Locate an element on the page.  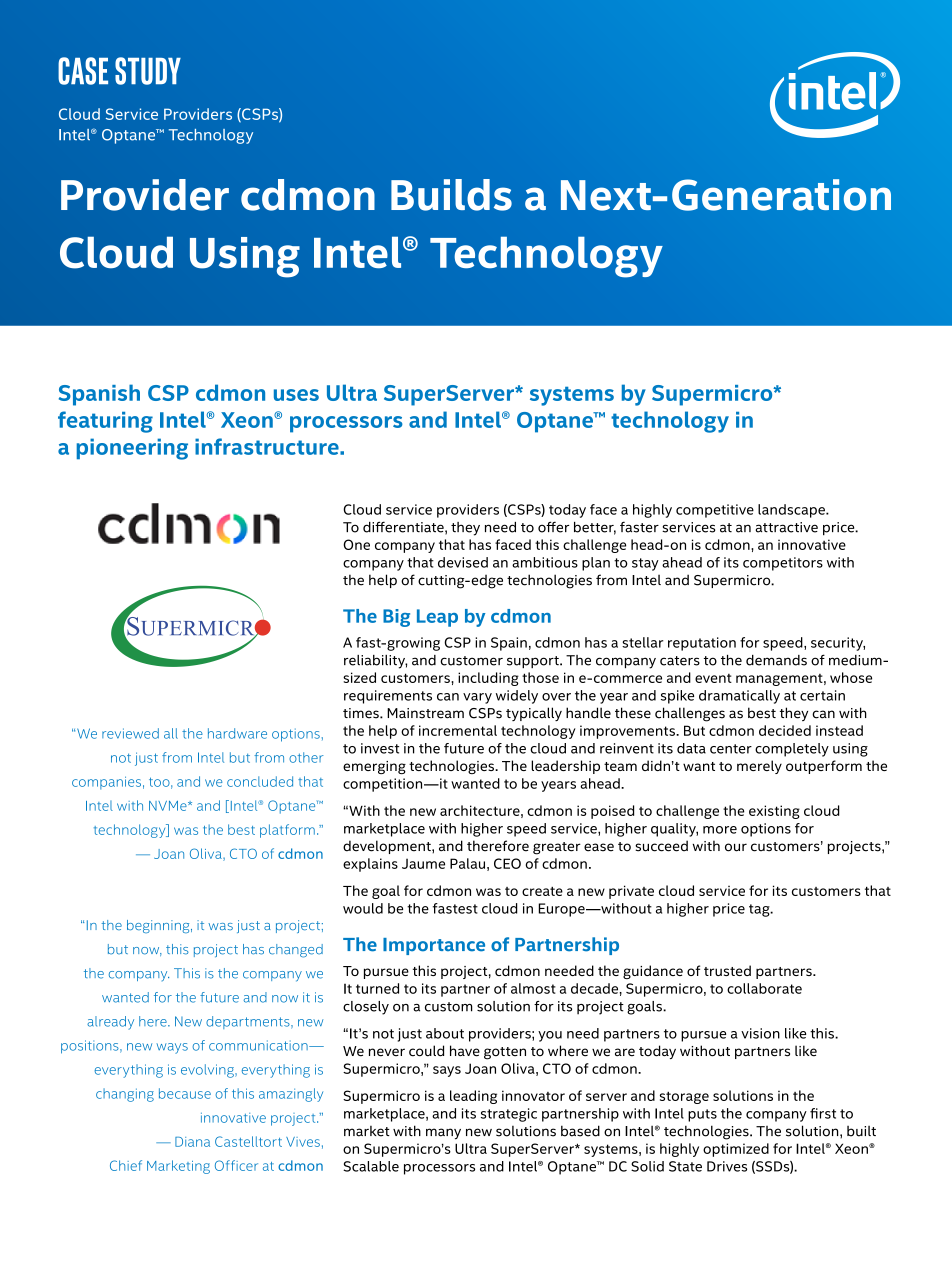
many is located at coordinates (443, 1134).
